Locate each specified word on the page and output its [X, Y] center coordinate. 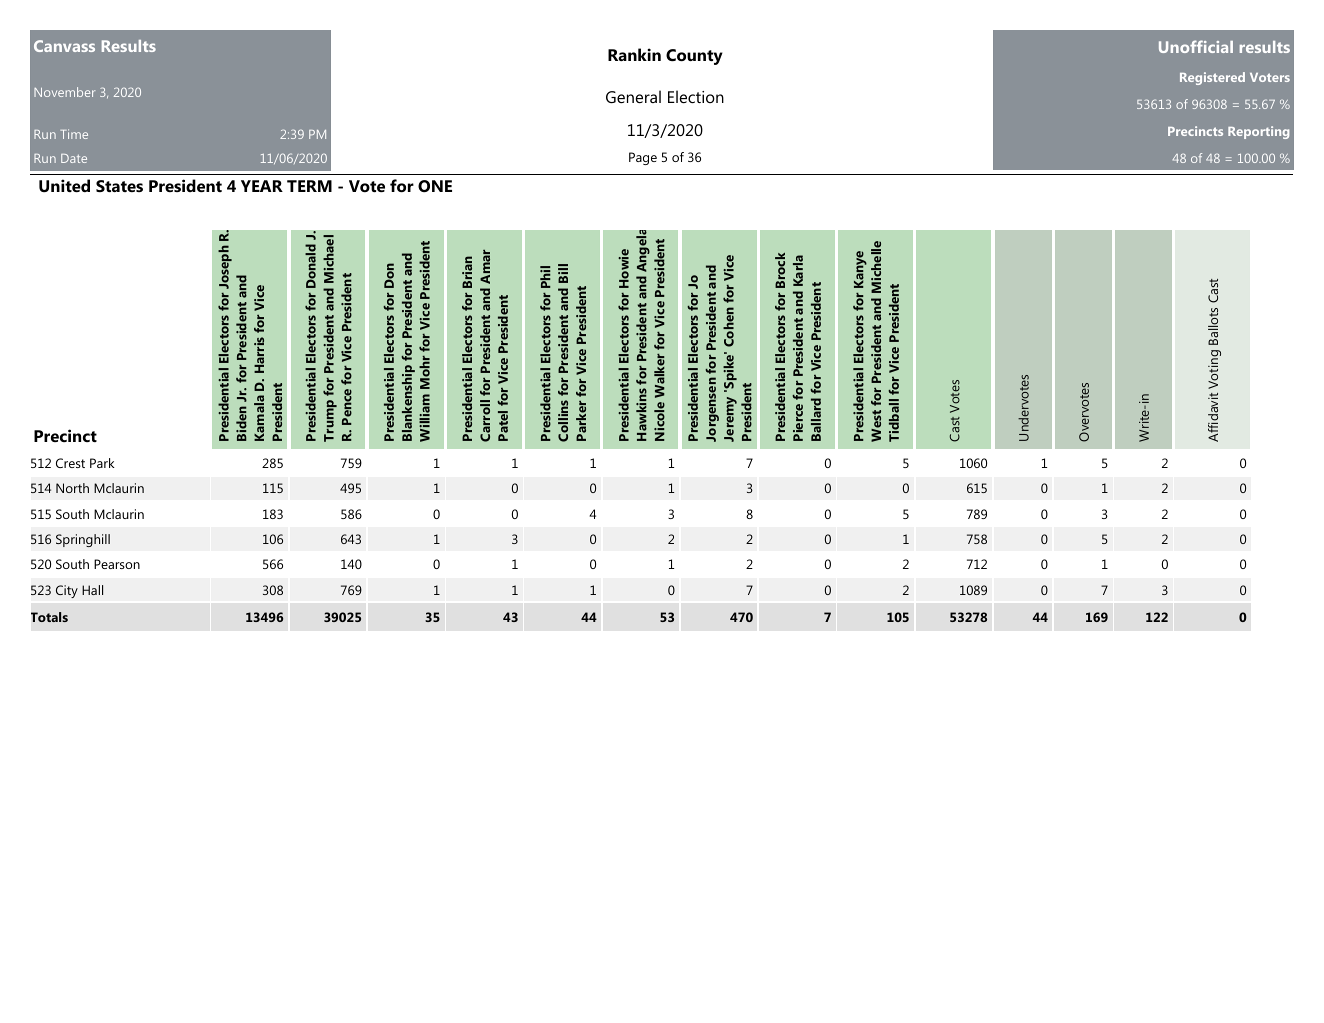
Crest [70, 463]
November [64, 92]
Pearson [117, 564]
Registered [1212, 78]
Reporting [1258, 132]
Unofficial [1196, 46]
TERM [309, 186]
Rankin [634, 54]
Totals [49, 617]
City [67, 591]
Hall [92, 590]
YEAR [262, 186]
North [72, 488]
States [119, 186]
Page [643, 158]
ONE [435, 186]
